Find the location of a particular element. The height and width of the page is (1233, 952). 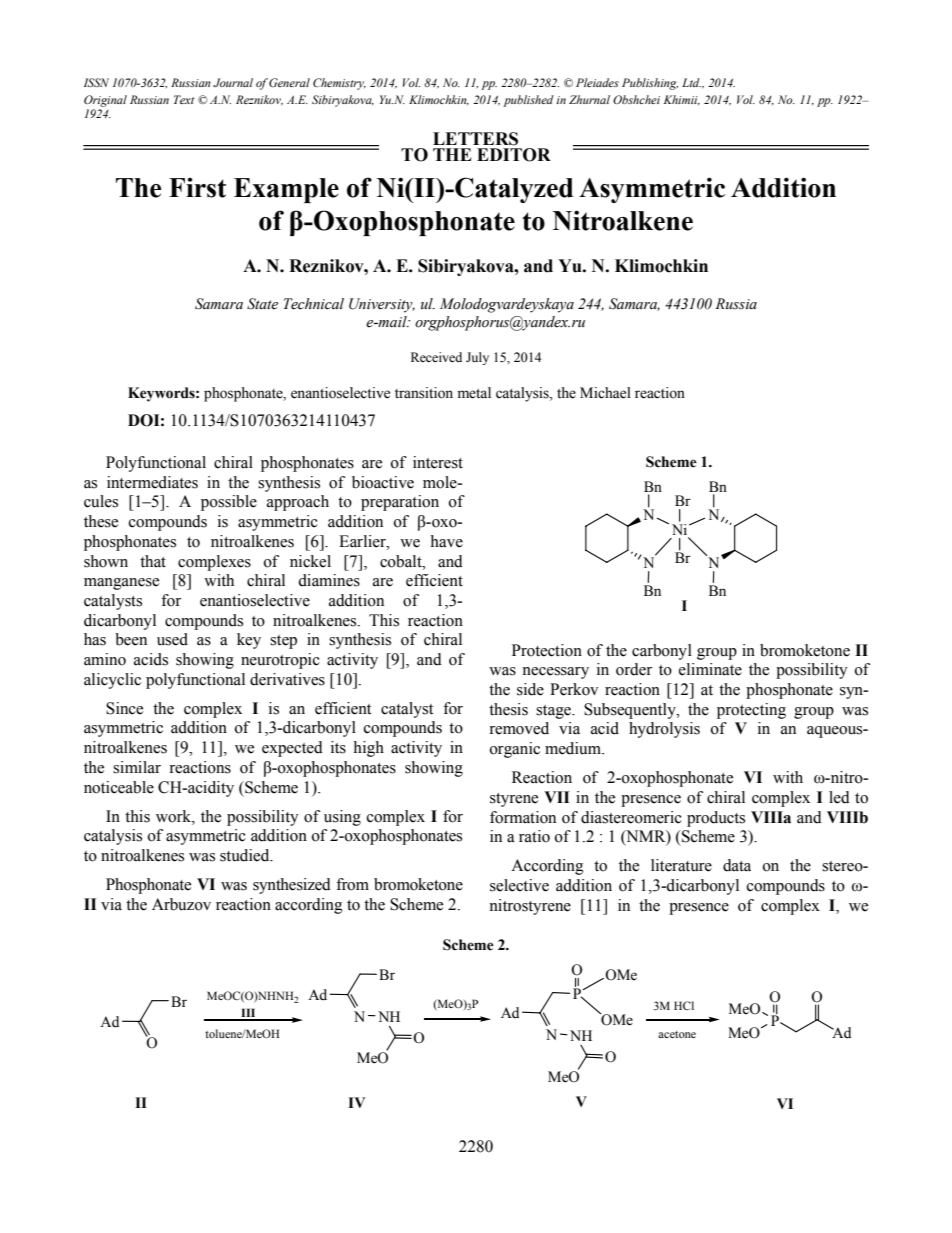

eliminate is located at coordinates (710, 669).
